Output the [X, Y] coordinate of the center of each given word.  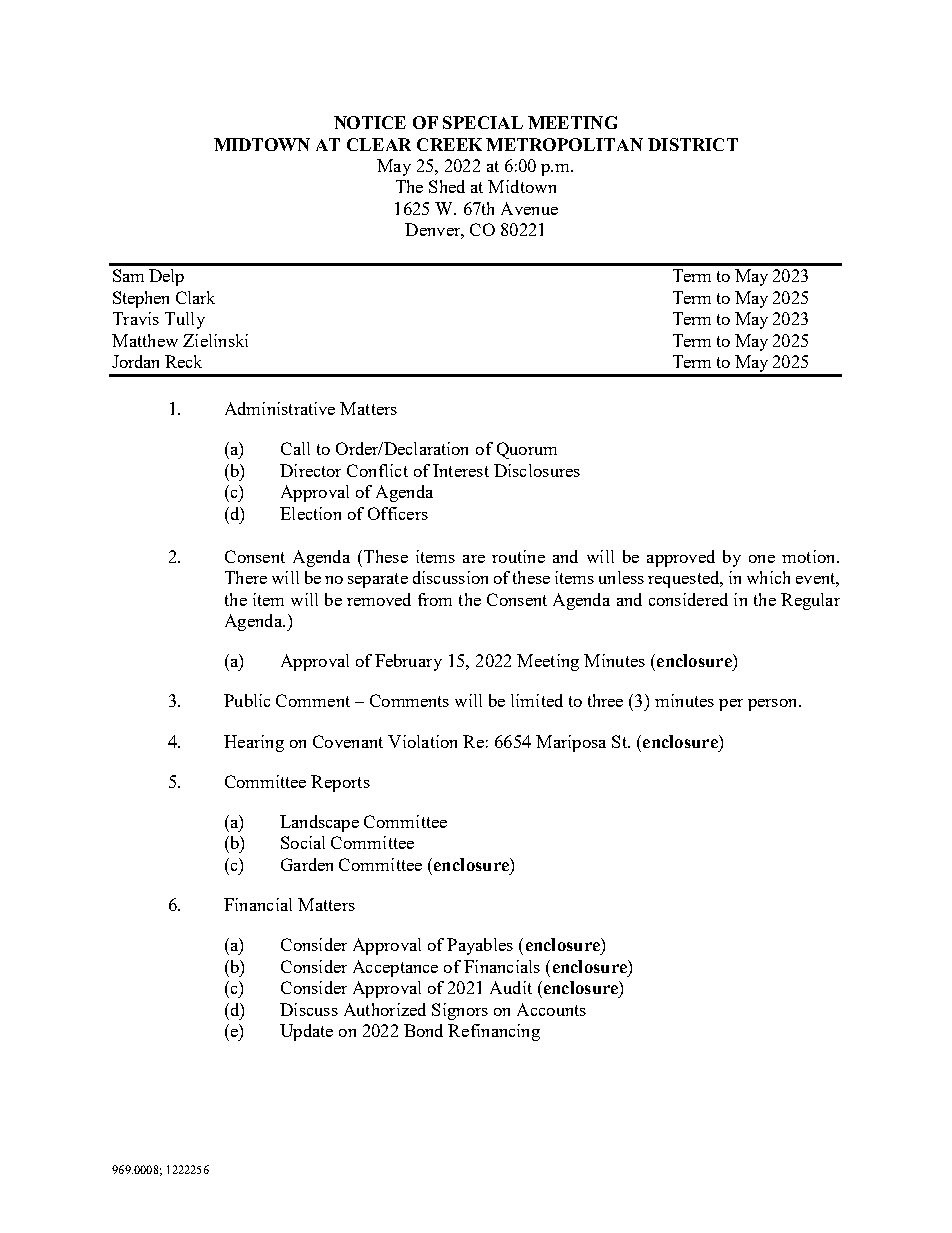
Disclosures [537, 470]
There [246, 577]
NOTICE [370, 122]
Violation [422, 741]
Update [306, 1032]
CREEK [449, 144]
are [474, 559]
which [768, 577]
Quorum [527, 450]
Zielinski [215, 340]
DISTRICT [693, 144]
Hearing [254, 743]
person [774, 705]
